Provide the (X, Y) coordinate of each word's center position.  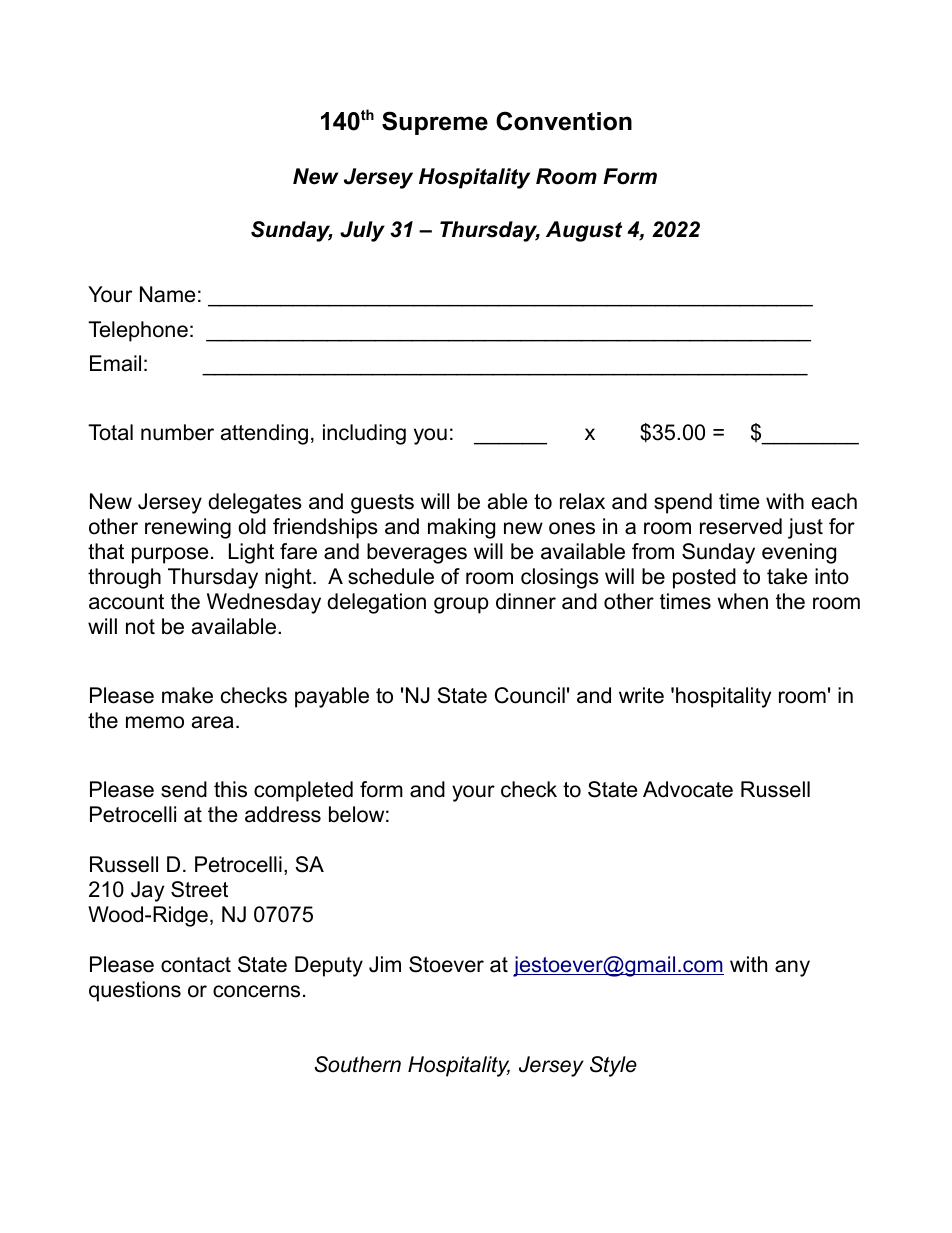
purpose (170, 555)
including (364, 434)
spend (683, 503)
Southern (358, 1064)
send (184, 789)
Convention (564, 121)
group (461, 605)
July (362, 231)
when (742, 601)
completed (303, 791)
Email (115, 363)
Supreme (435, 123)
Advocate (688, 789)
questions (135, 991)
